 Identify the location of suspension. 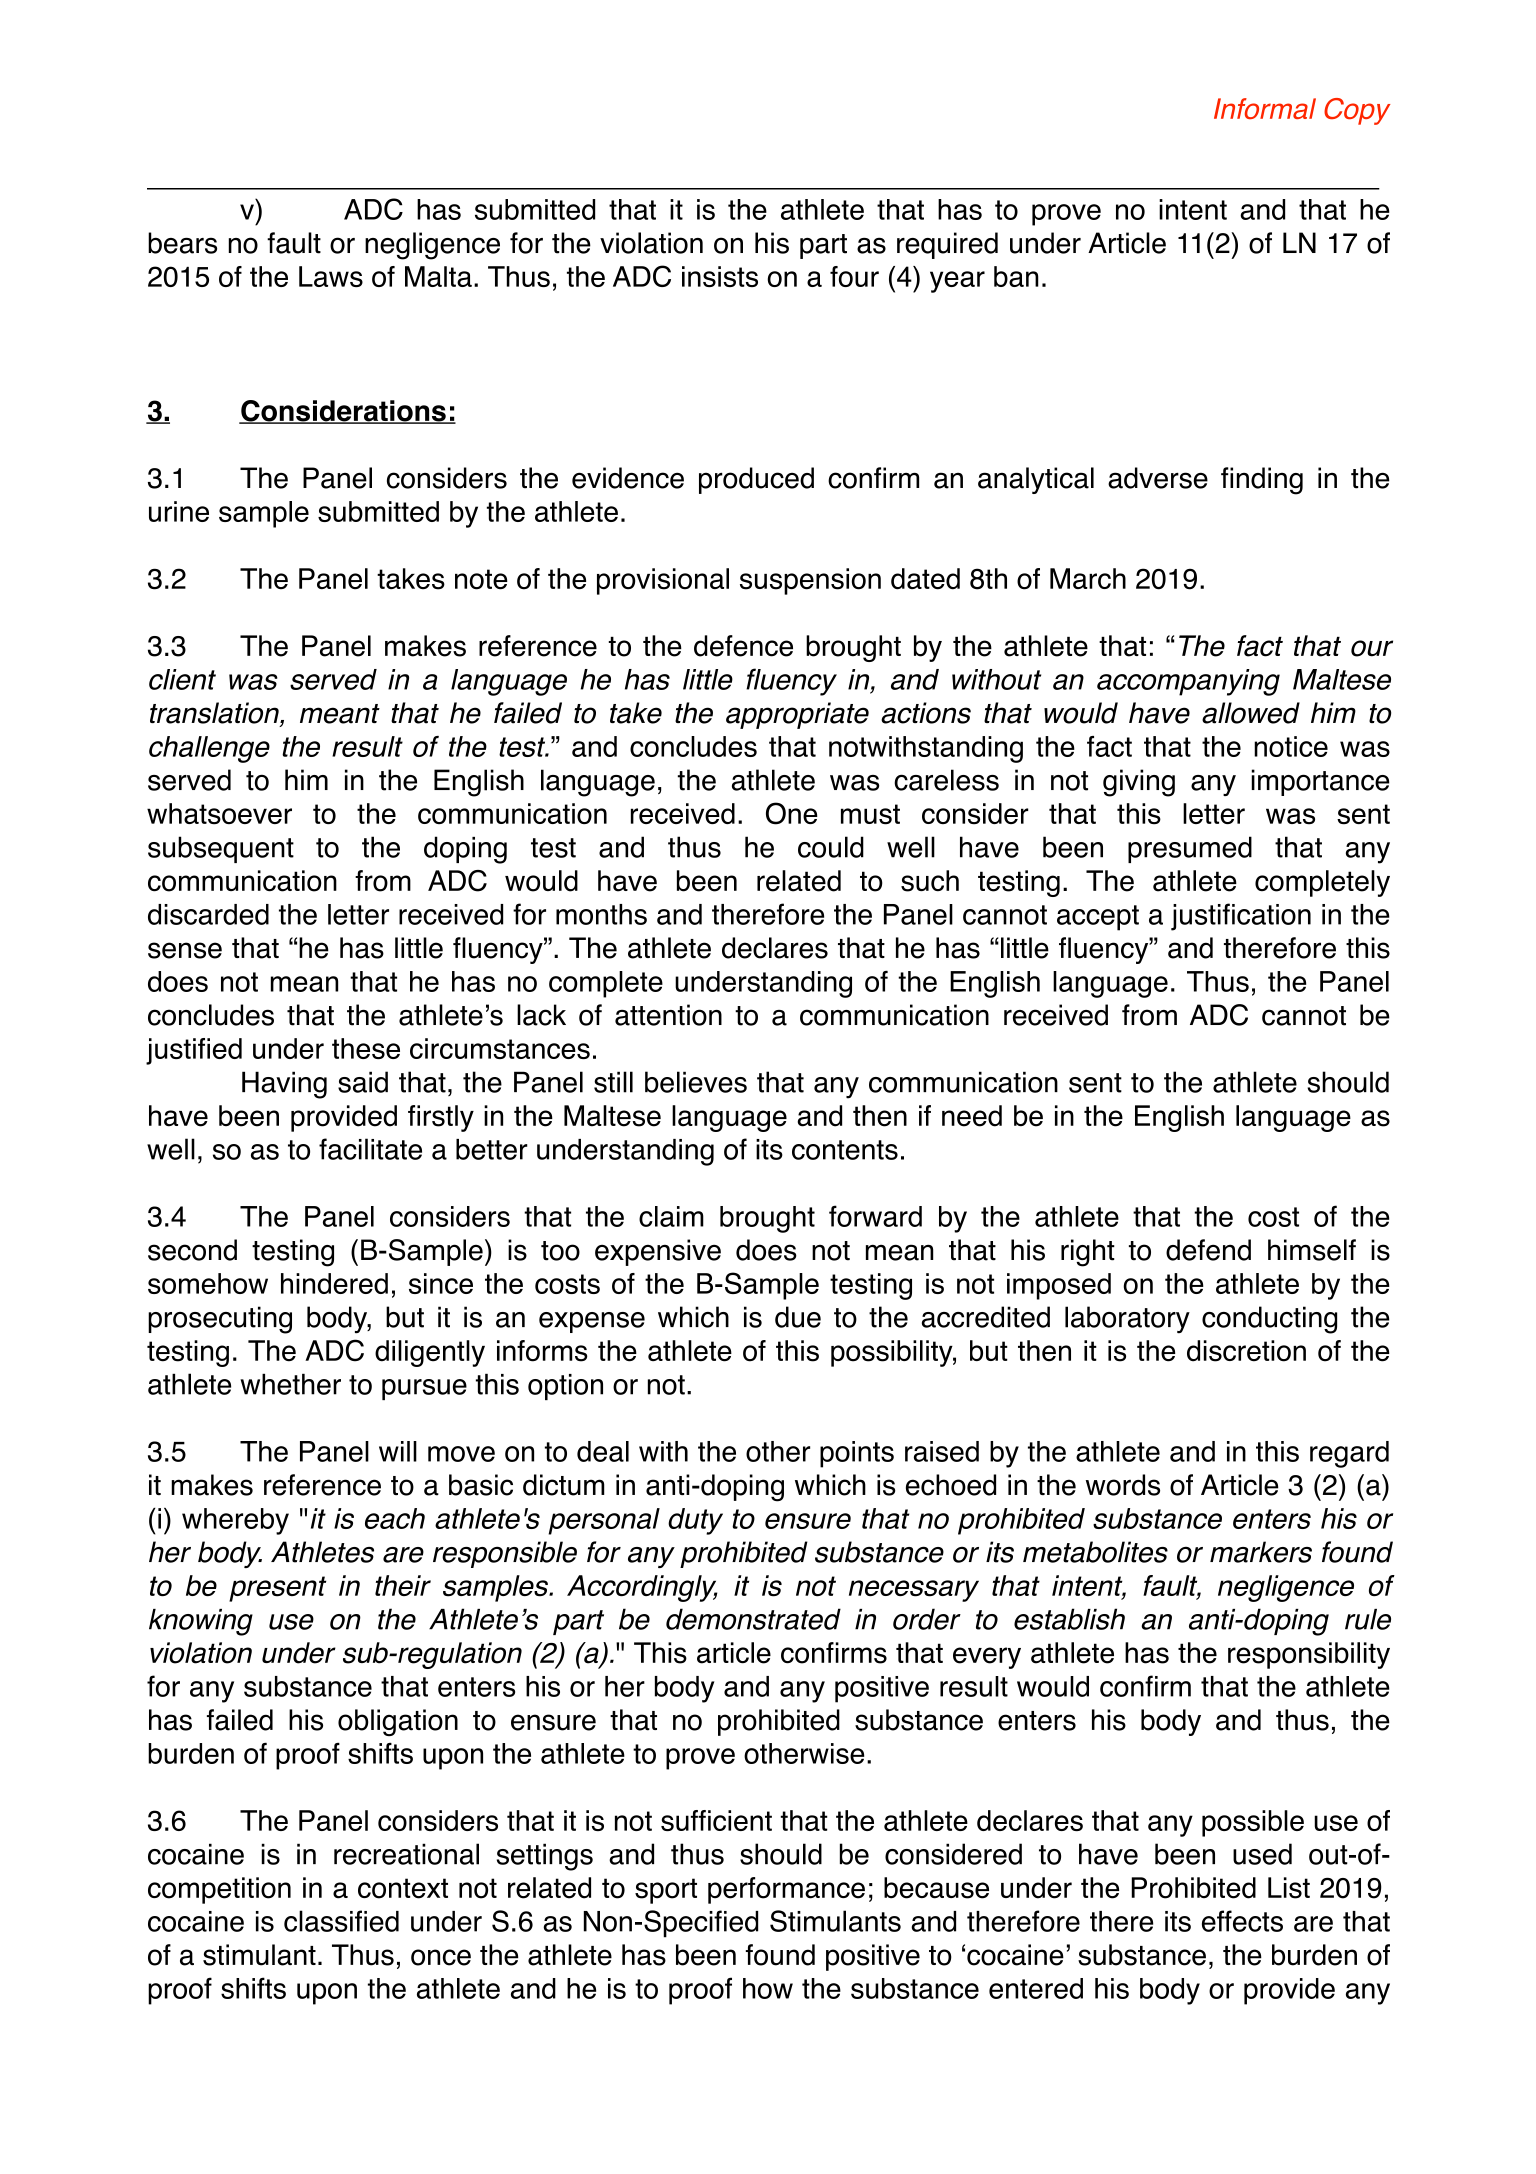
(810, 581).
